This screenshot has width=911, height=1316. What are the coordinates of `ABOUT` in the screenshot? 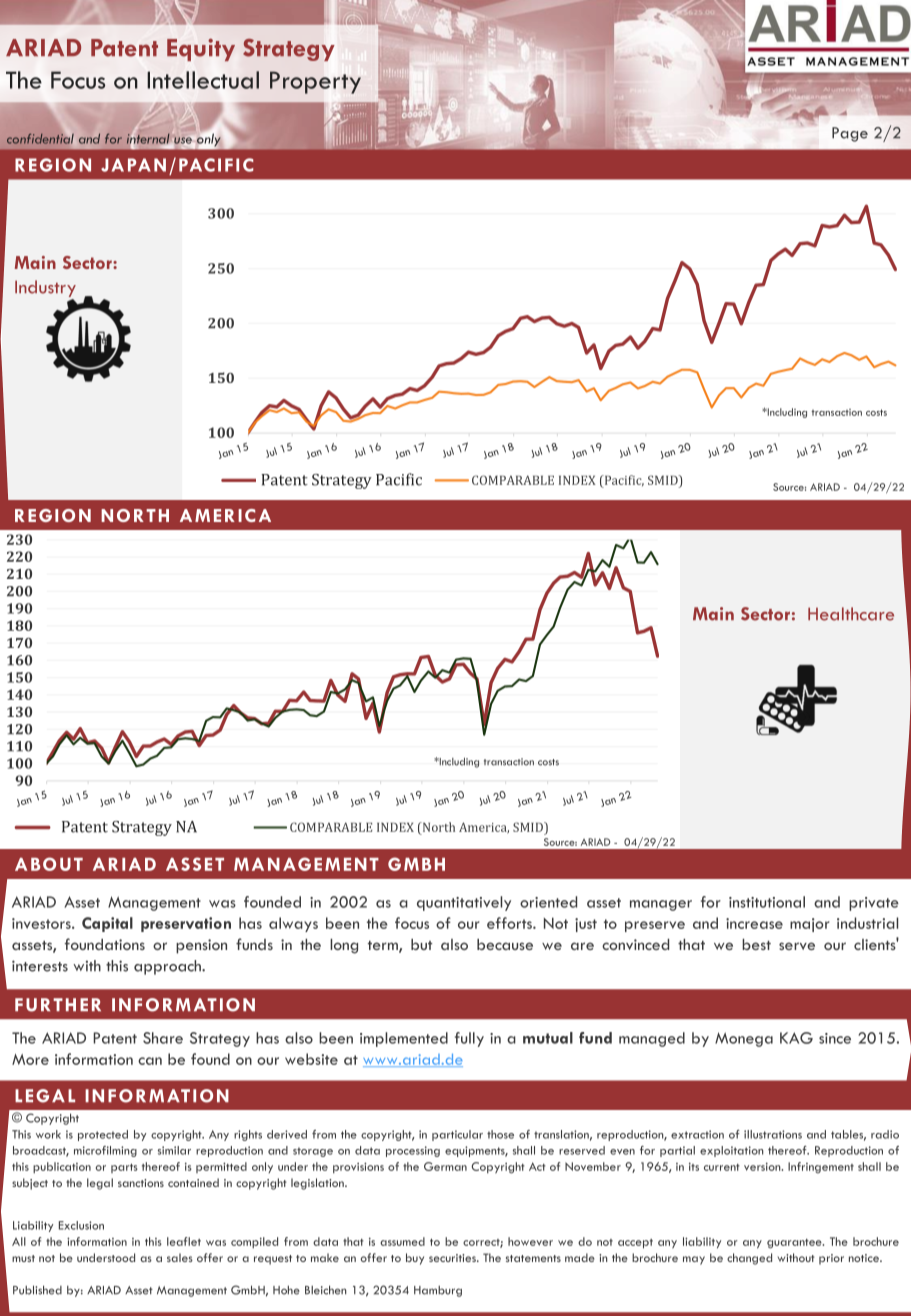 It's located at (49, 864).
